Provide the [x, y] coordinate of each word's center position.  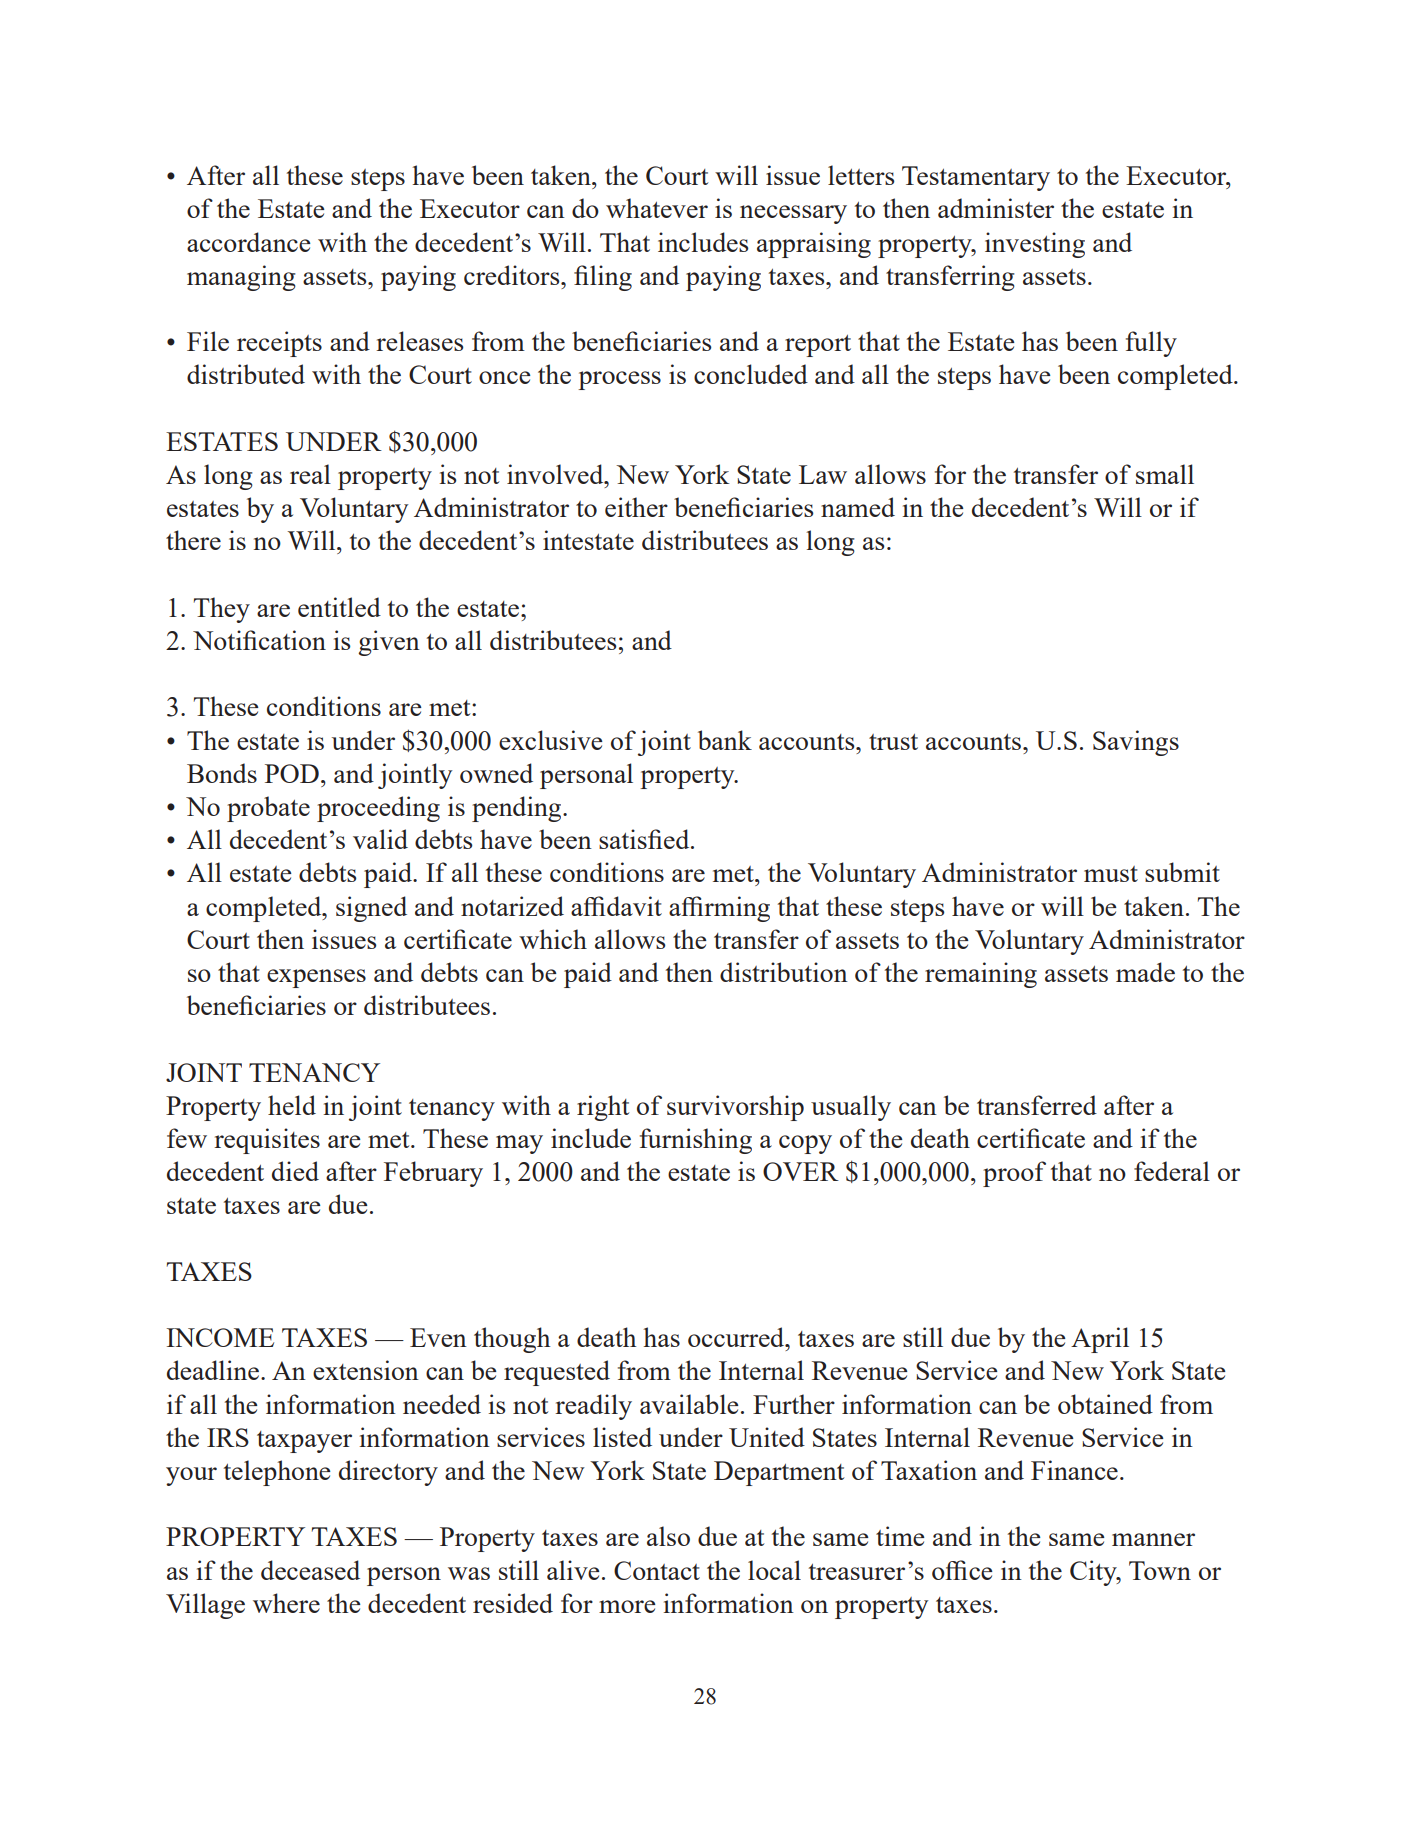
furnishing [696, 1141]
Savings [1136, 743]
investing [1035, 245]
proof [1014, 1174]
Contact [657, 1570]
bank [725, 740]
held [292, 1105]
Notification [259, 640]
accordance [249, 242]
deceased [310, 1570]
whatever [657, 208]
